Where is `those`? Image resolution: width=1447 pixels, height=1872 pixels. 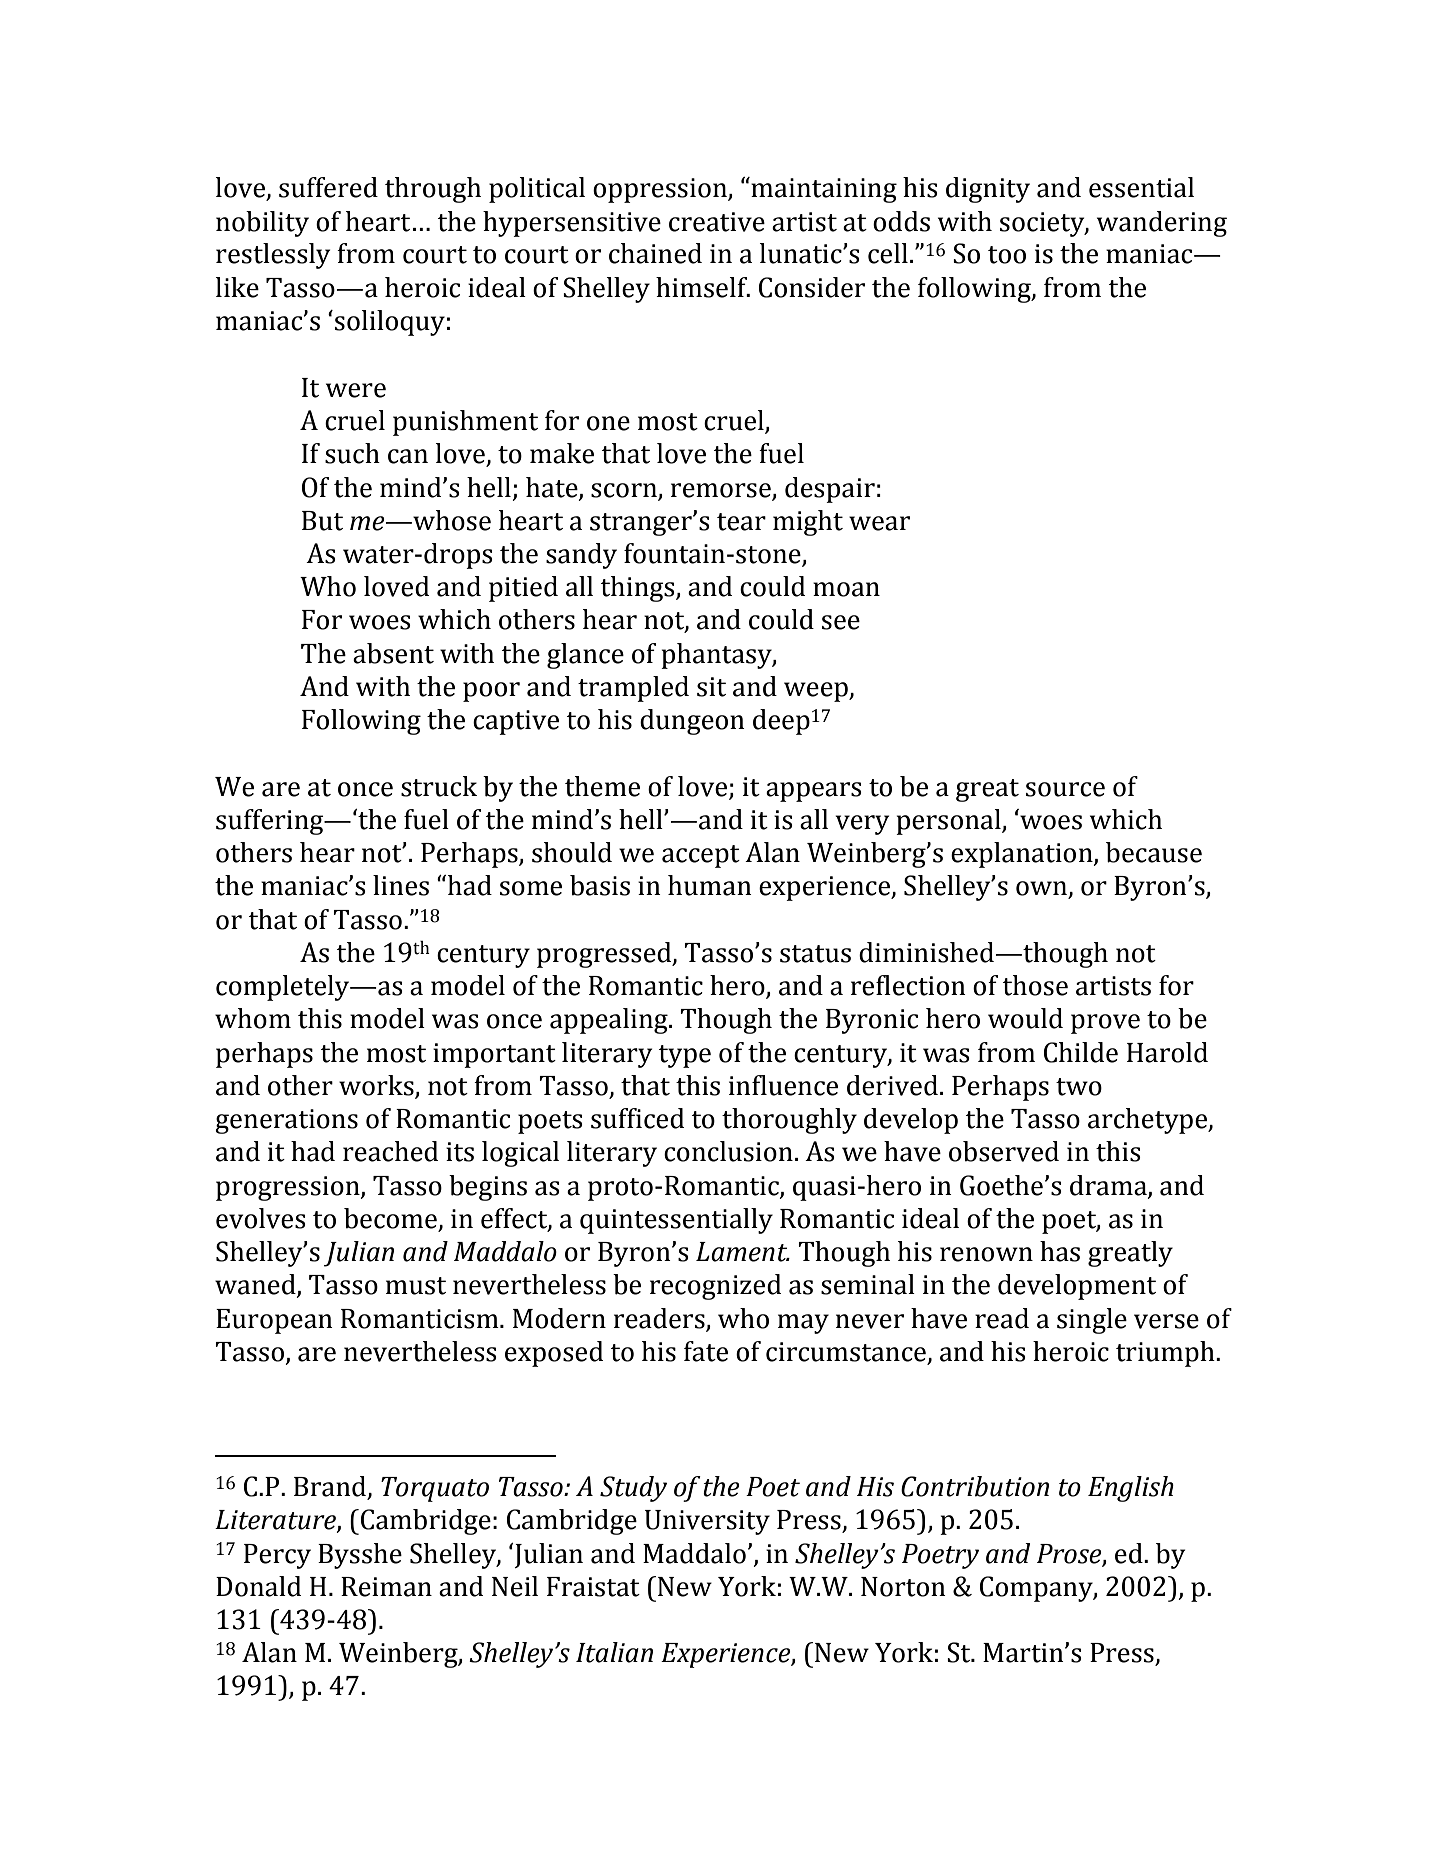
those is located at coordinates (1035, 985).
